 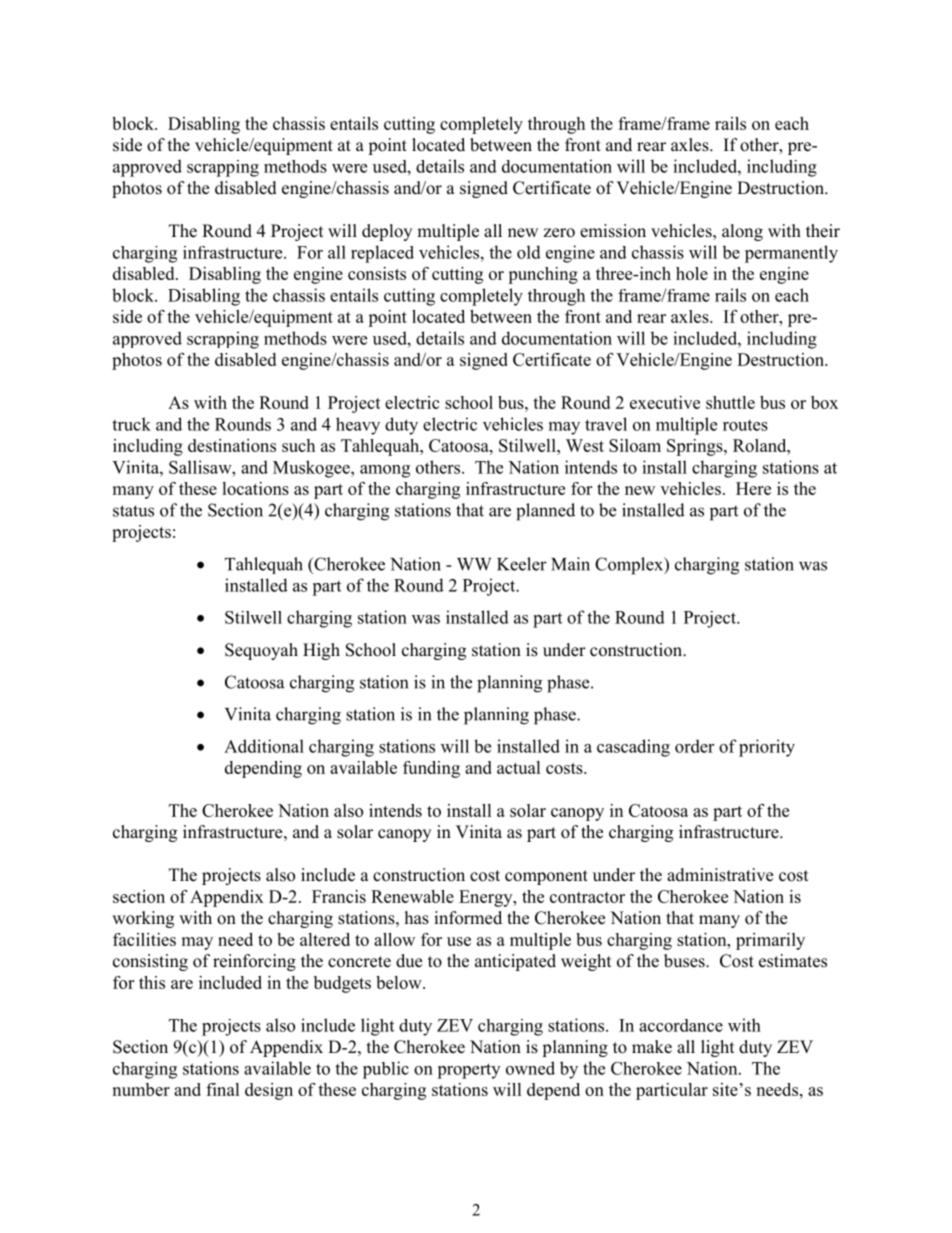 What do you see at coordinates (377, 273) in the image?
I see `consists` at bounding box center [377, 273].
